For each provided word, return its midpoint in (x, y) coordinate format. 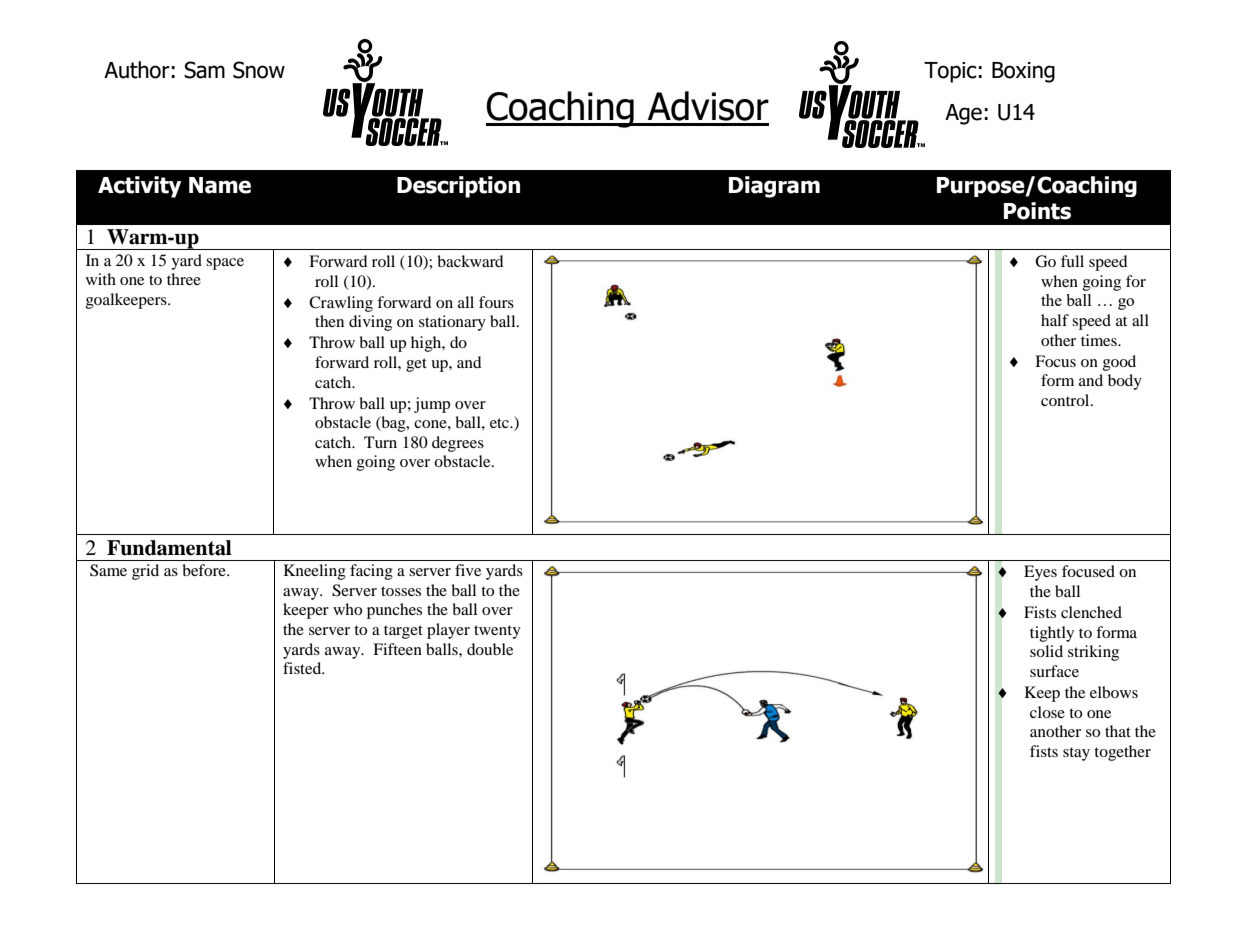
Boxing (1023, 72)
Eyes (1040, 573)
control (1066, 400)
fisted (303, 668)
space (225, 264)
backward (470, 261)
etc (501, 423)
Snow (259, 70)
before (205, 570)
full (1072, 261)
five (468, 570)
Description (458, 187)
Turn (380, 442)
